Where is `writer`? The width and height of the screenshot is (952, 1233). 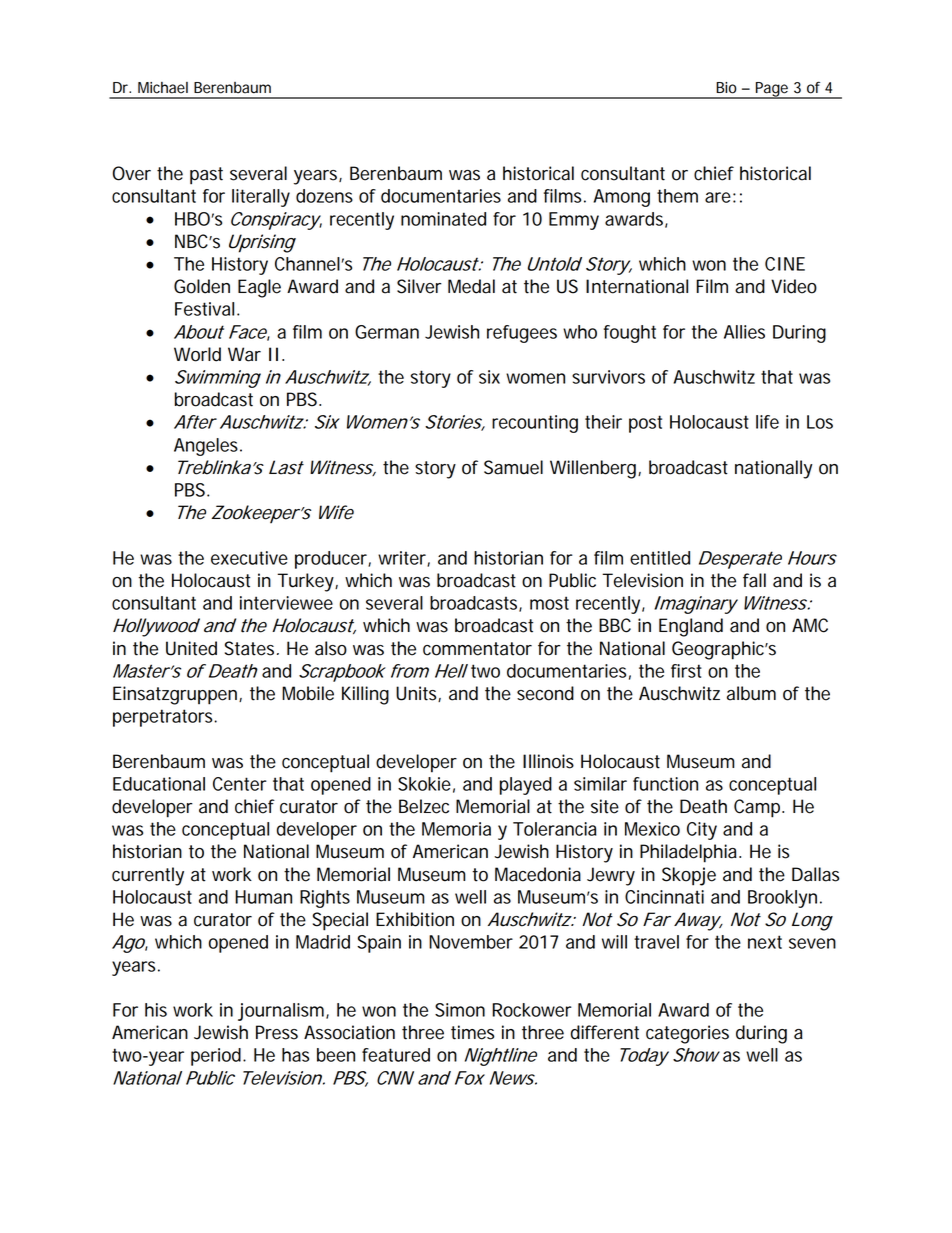
writer is located at coordinates (403, 559).
